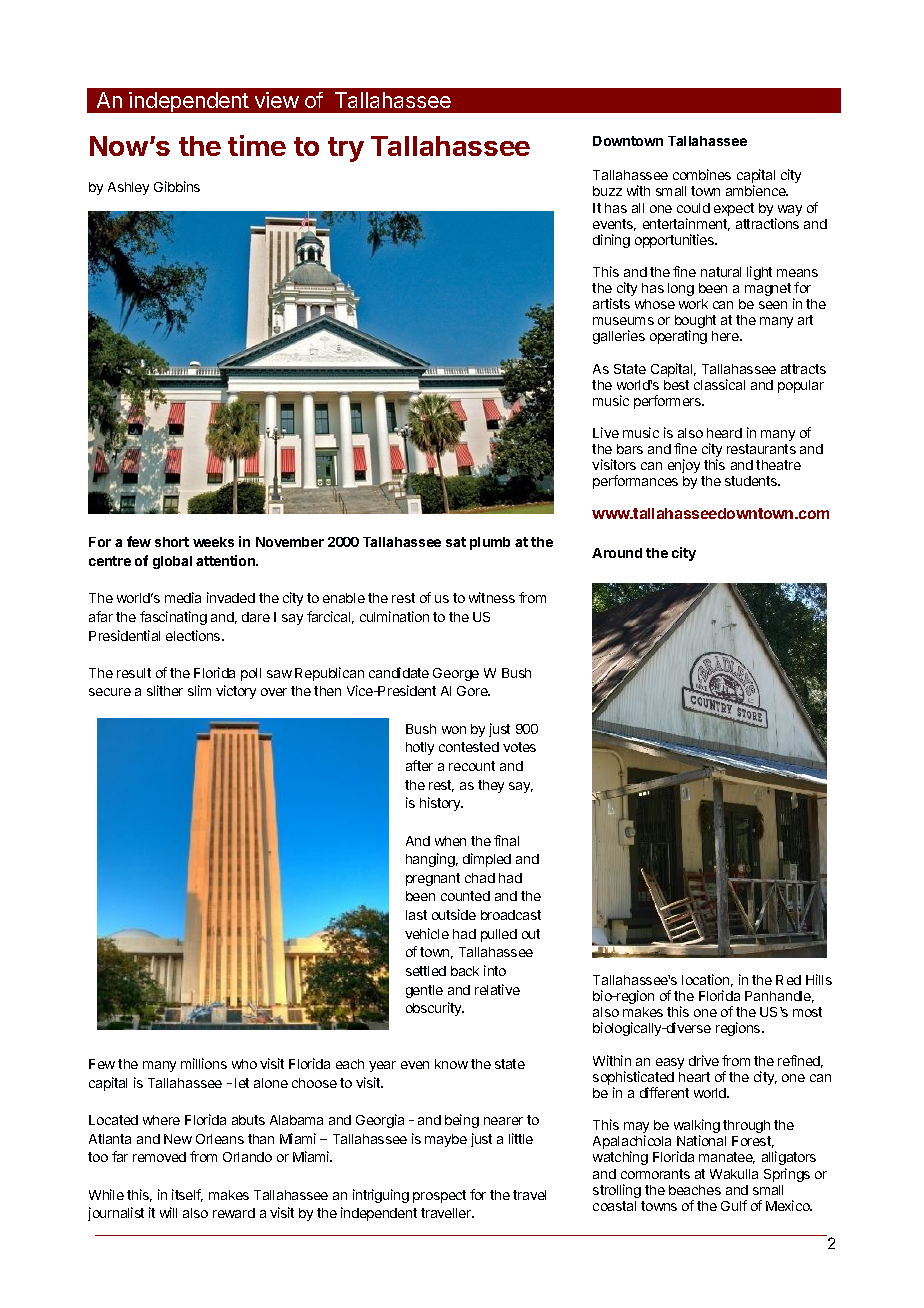 The image size is (924, 1308). I want to click on try, so click(346, 149).
